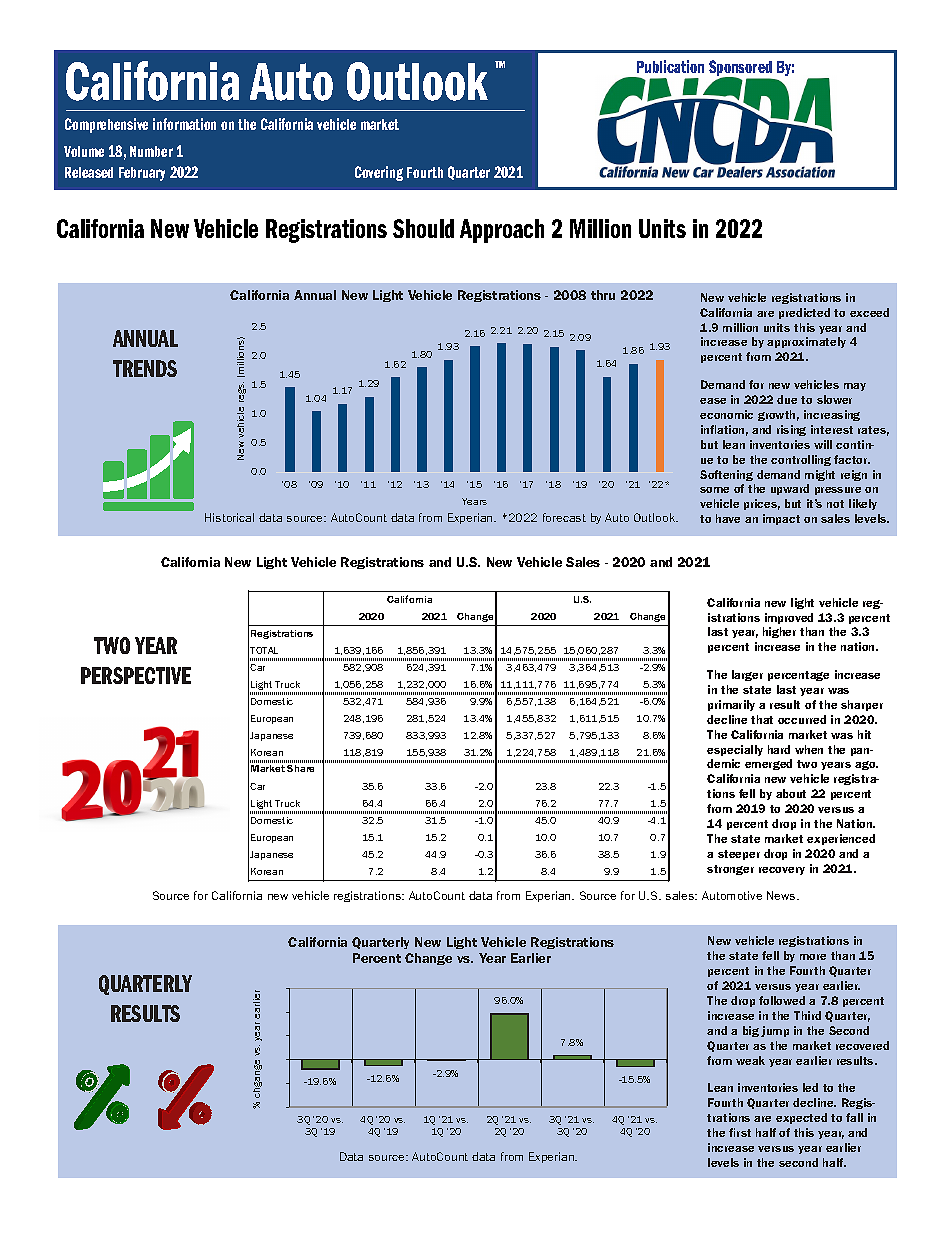  I want to click on Covering, so click(379, 173).
